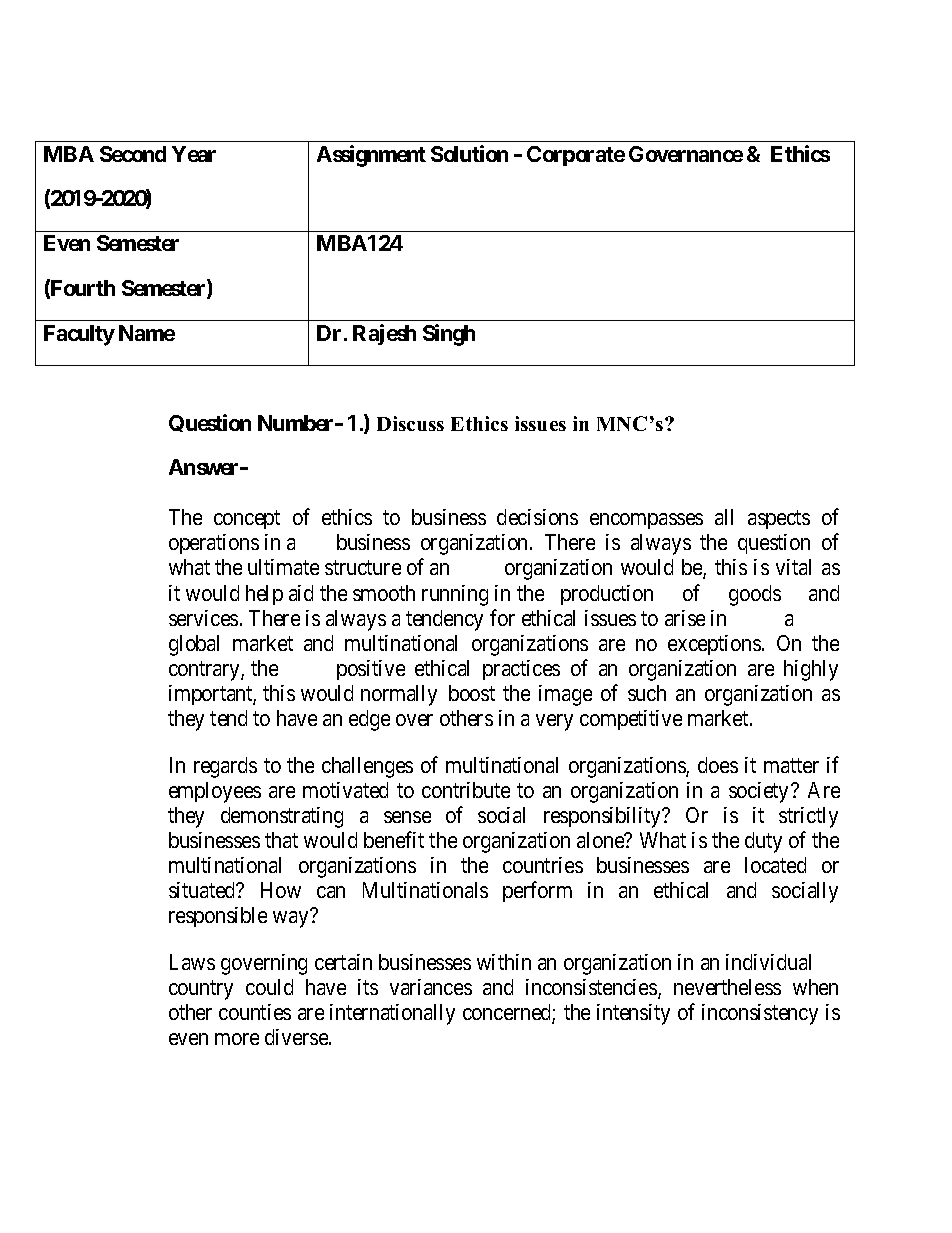 This screenshot has height=1233, width=952. Describe the element at coordinates (201, 990) in the screenshot. I see `country` at that location.
